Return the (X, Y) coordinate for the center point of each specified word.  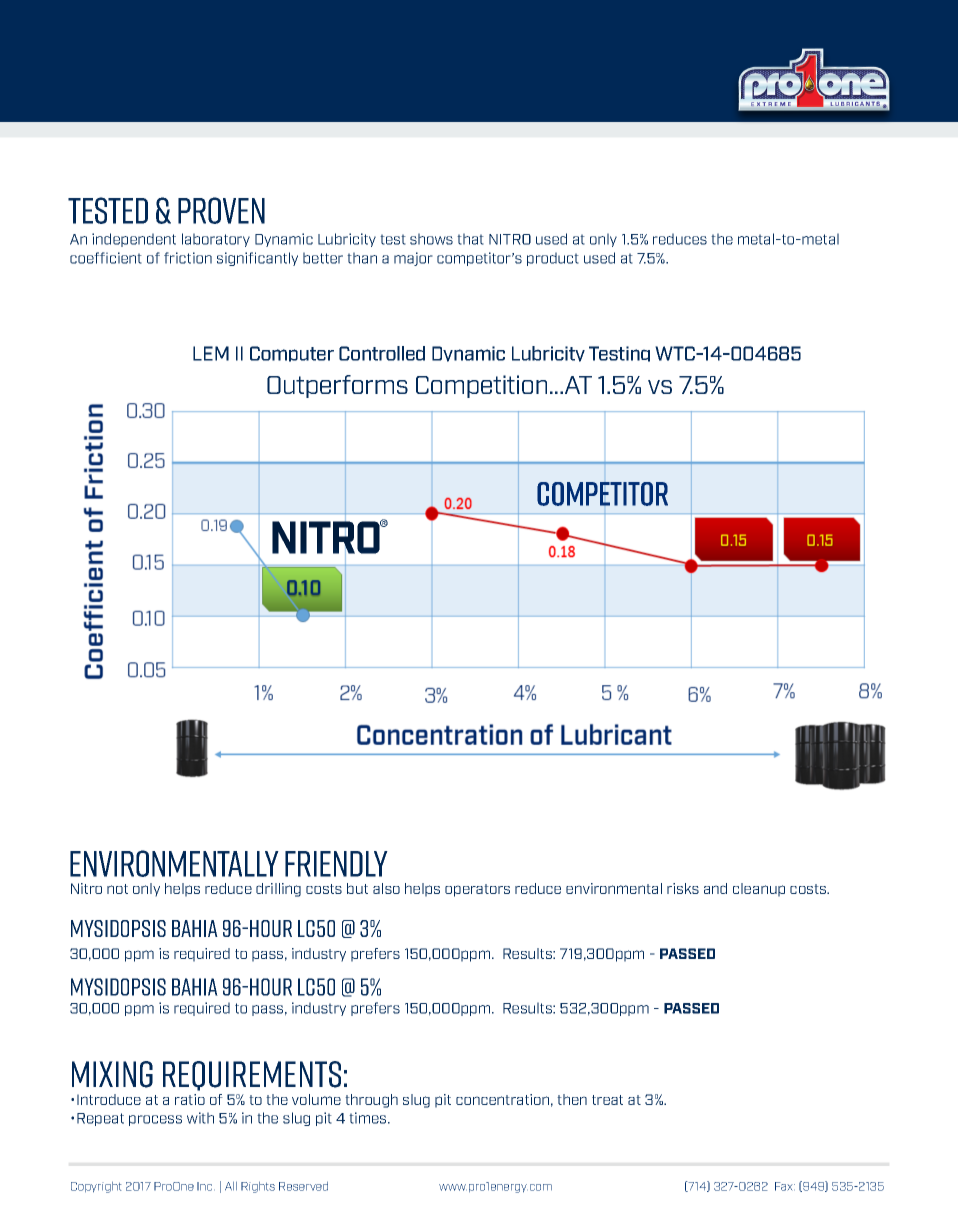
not (117, 889)
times (369, 1118)
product (553, 259)
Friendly (336, 864)
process (155, 1120)
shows (431, 239)
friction (188, 258)
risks (683, 888)
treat (607, 1100)
